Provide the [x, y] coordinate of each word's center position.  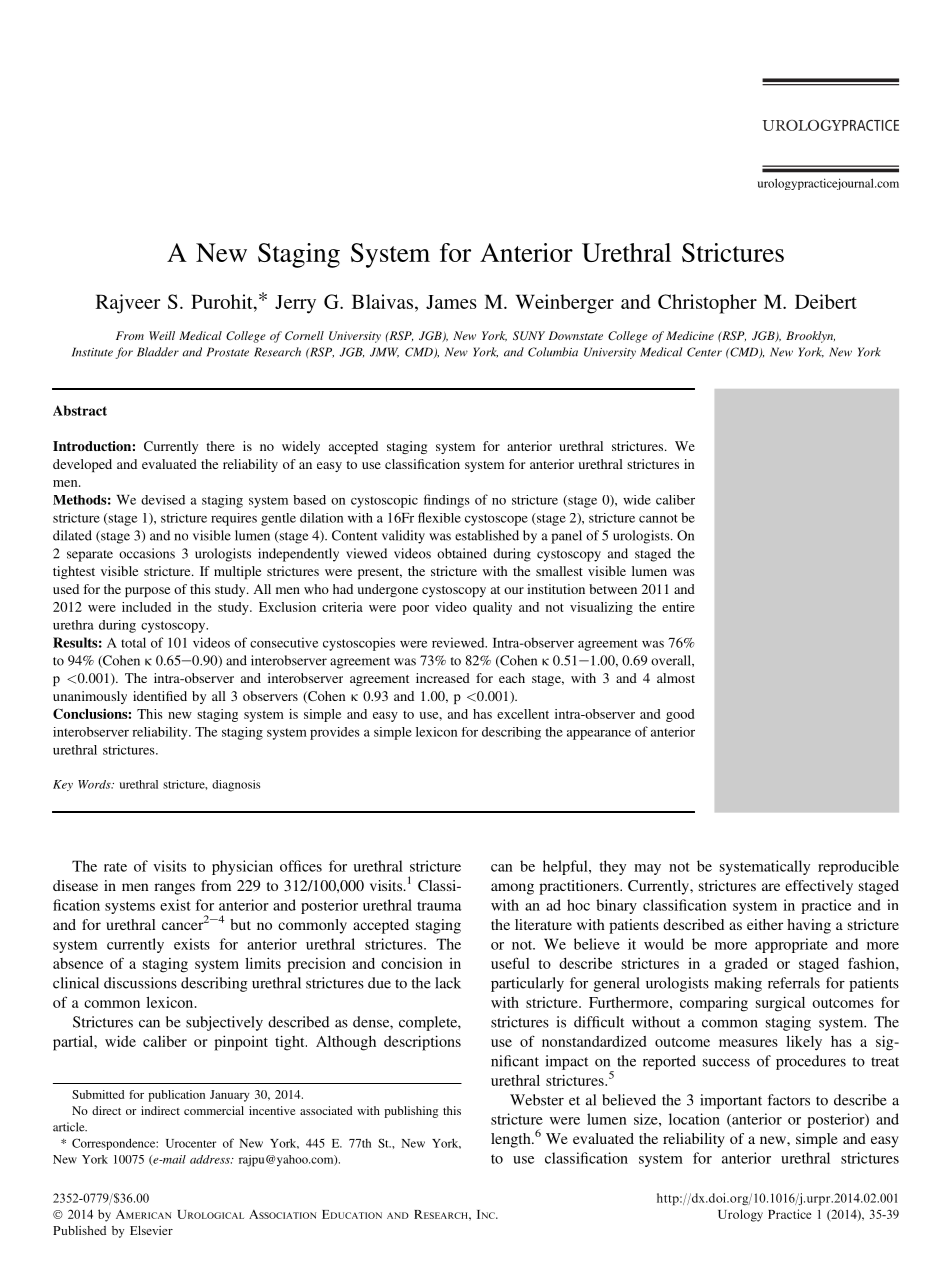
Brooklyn [810, 337]
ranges [174, 889]
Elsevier [151, 1230]
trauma [439, 906]
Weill [162, 335]
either [765, 924]
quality [492, 608]
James [451, 302]
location [694, 1119]
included [146, 607]
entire [678, 607]
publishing [411, 1112]
